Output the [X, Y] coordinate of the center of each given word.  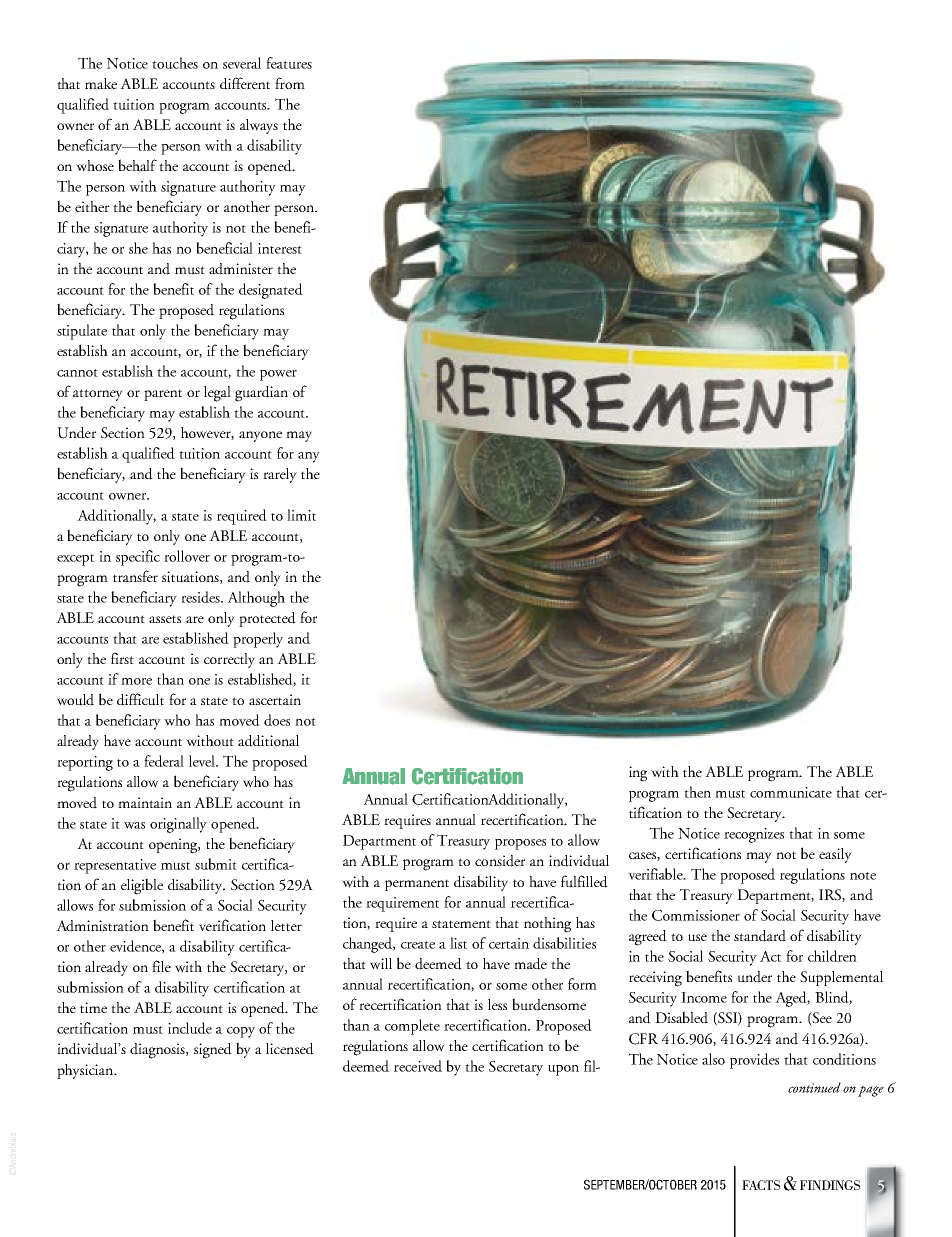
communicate [791, 792]
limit [301, 515]
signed [213, 1051]
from [290, 83]
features [289, 63]
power [278, 375]
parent [163, 395]
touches [175, 63]
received [418, 1066]
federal [164, 761]
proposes [520, 844]
